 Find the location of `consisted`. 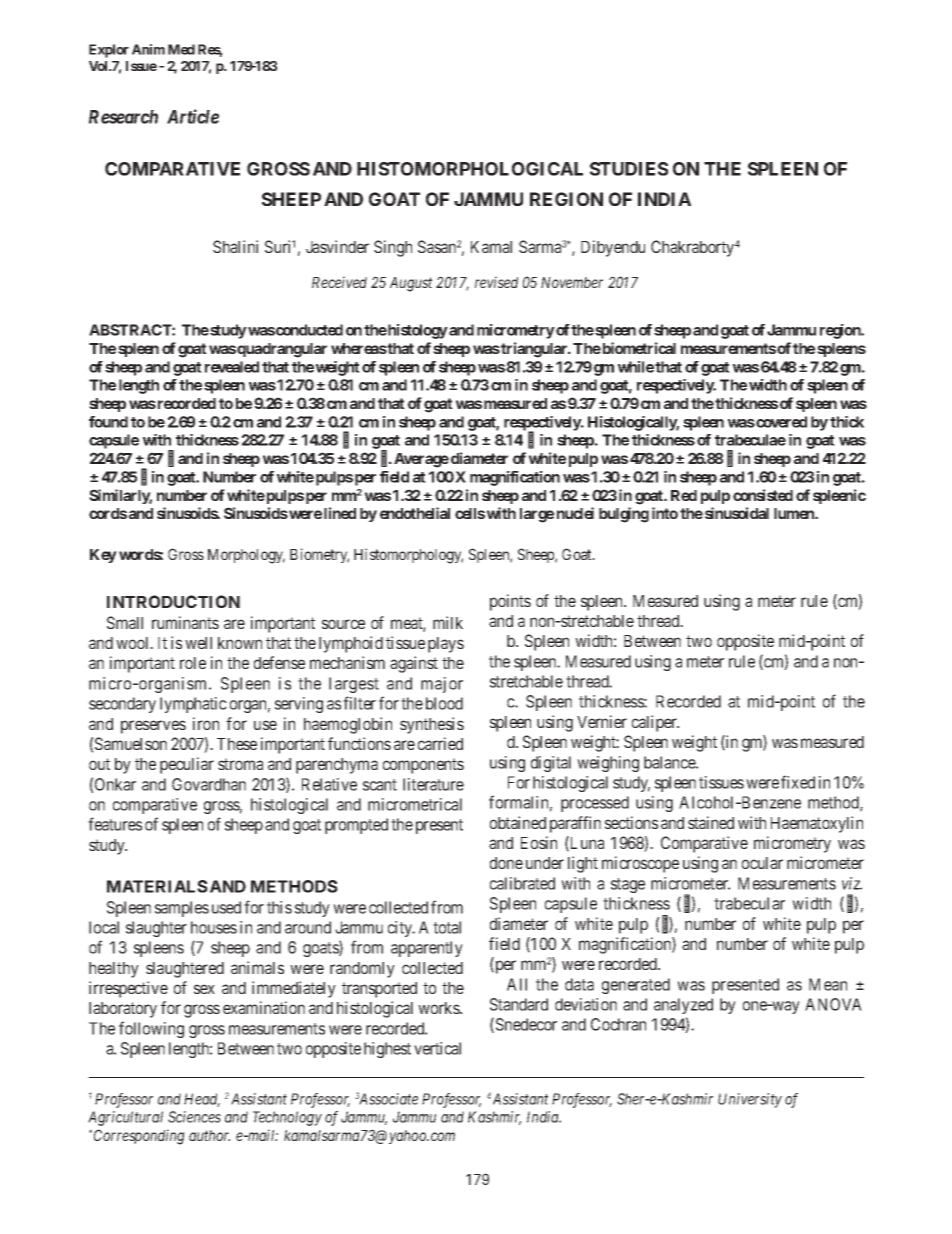

consisted is located at coordinates (763, 495).
